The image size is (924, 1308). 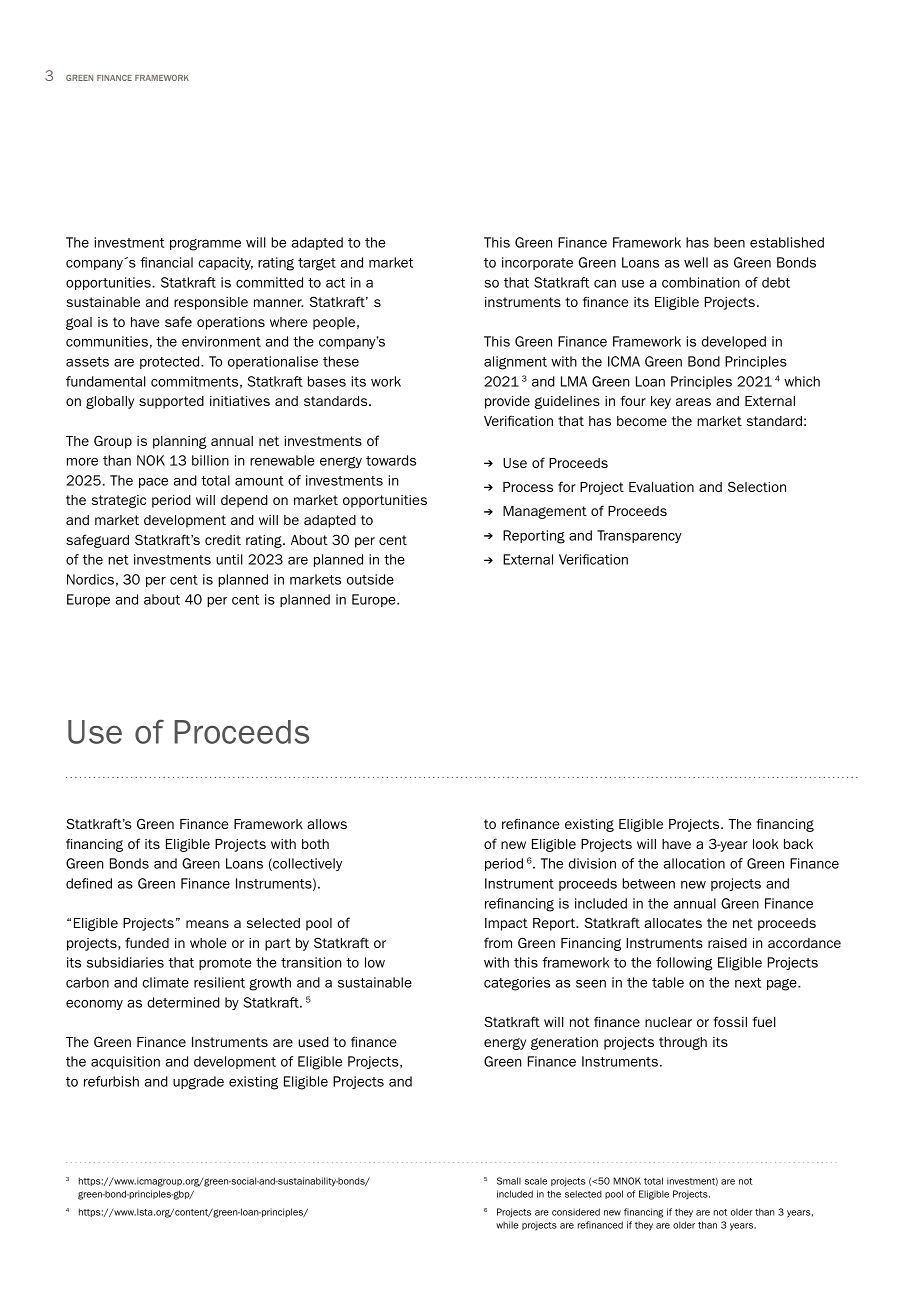 I want to click on incorporate, so click(x=537, y=263).
